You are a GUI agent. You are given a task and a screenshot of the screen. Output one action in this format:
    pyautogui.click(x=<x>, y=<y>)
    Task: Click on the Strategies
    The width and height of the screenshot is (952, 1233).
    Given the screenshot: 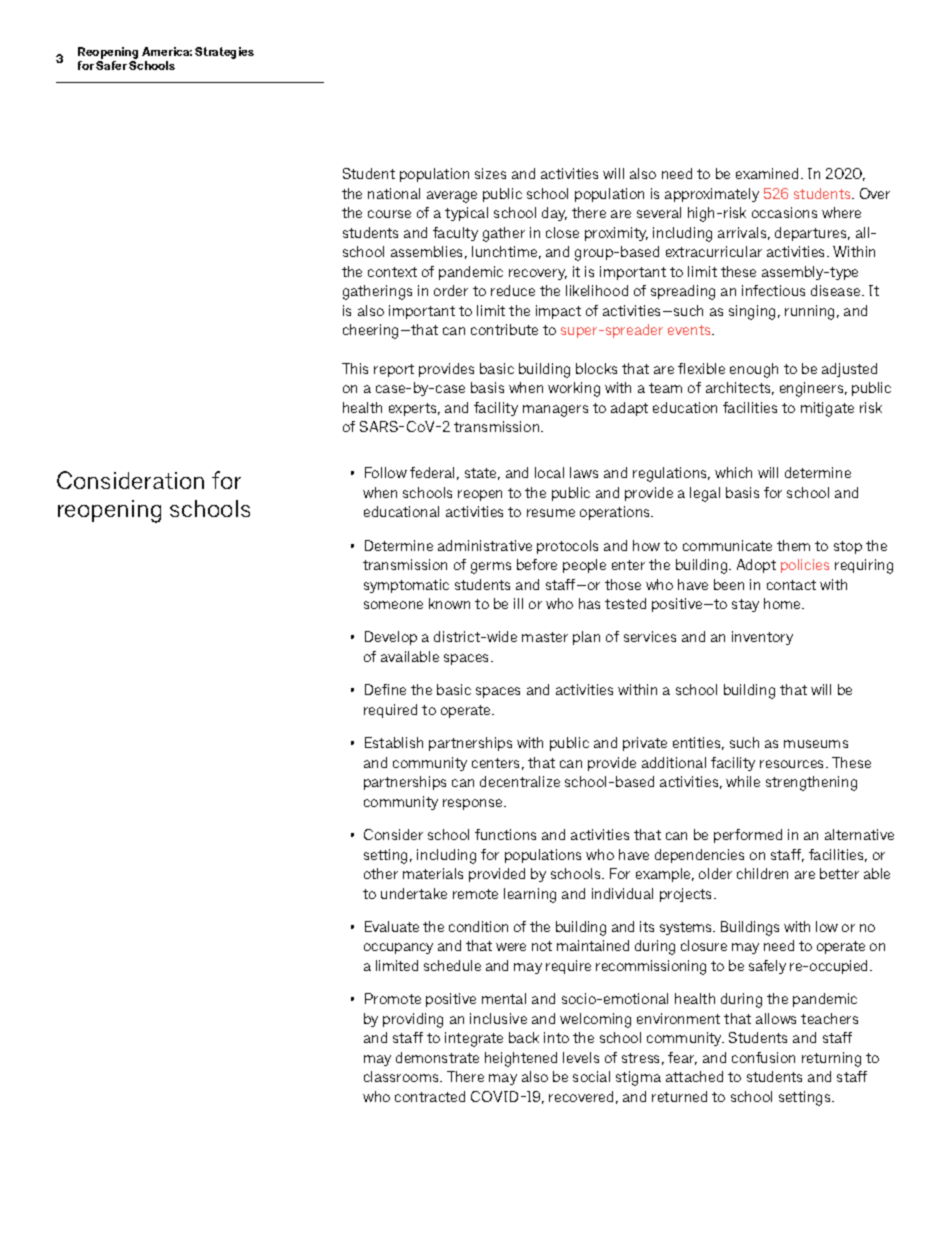 What is the action you would take?
    pyautogui.click(x=224, y=53)
